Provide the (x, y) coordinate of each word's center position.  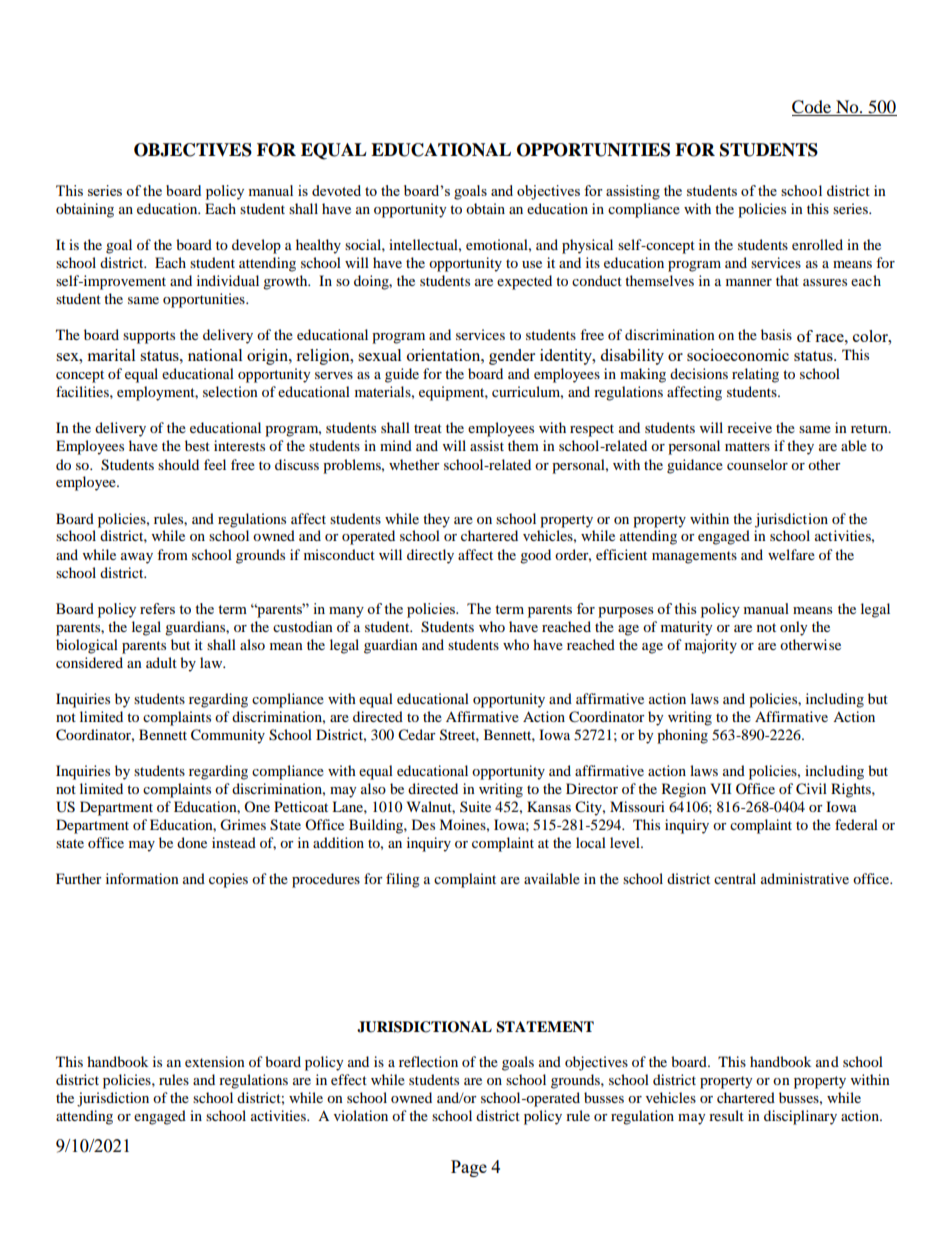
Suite (475, 806)
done (192, 842)
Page (469, 1168)
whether (414, 464)
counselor (757, 464)
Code (813, 108)
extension (215, 1061)
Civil (811, 789)
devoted (336, 190)
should (178, 464)
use (532, 264)
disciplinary (800, 1117)
